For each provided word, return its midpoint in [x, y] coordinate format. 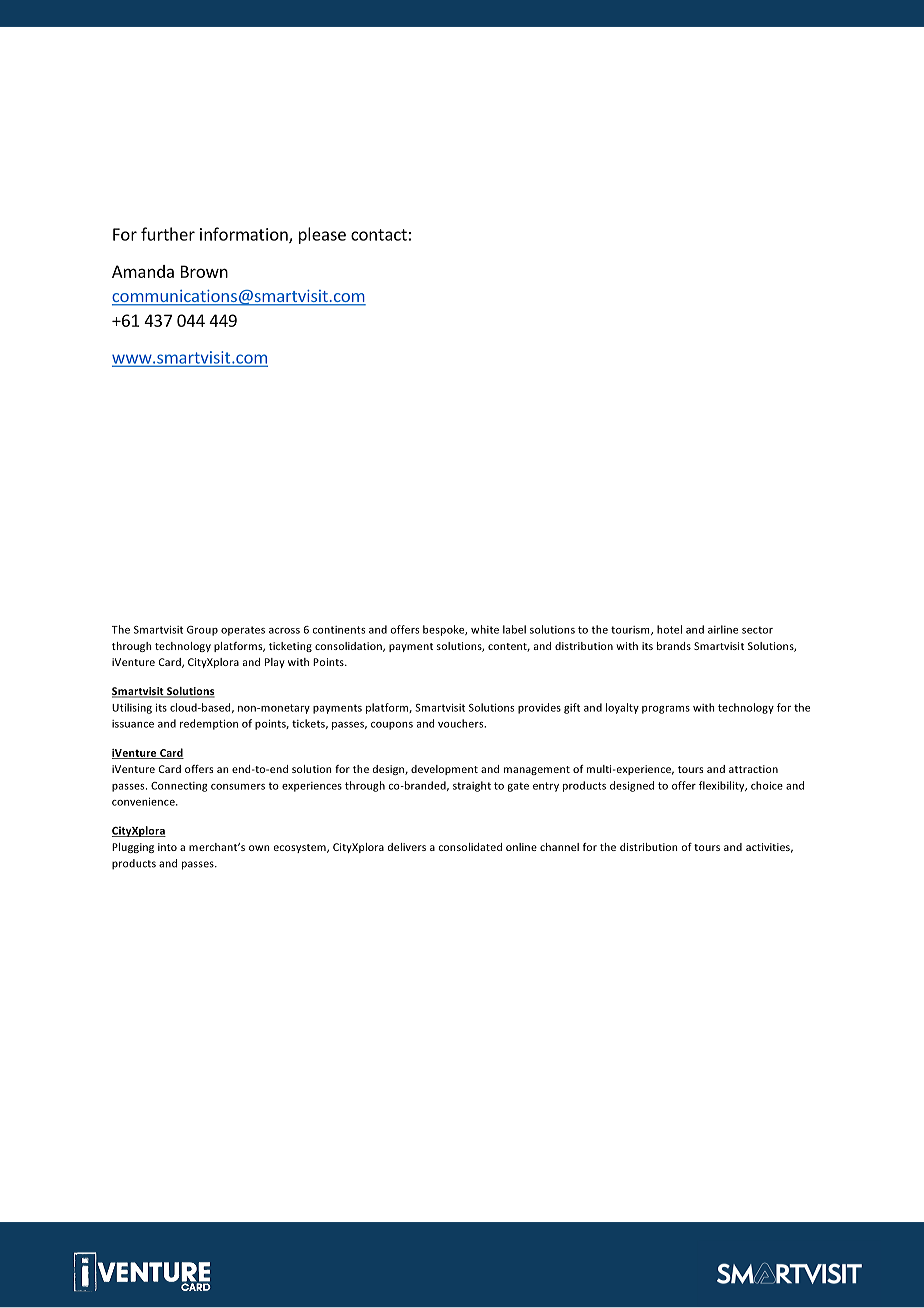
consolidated [470, 847]
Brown [204, 271]
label [514, 629]
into [167, 847]
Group [202, 631]
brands [674, 646]
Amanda [143, 271]
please [322, 235]
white [485, 629]
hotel [669, 629]
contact [379, 235]
